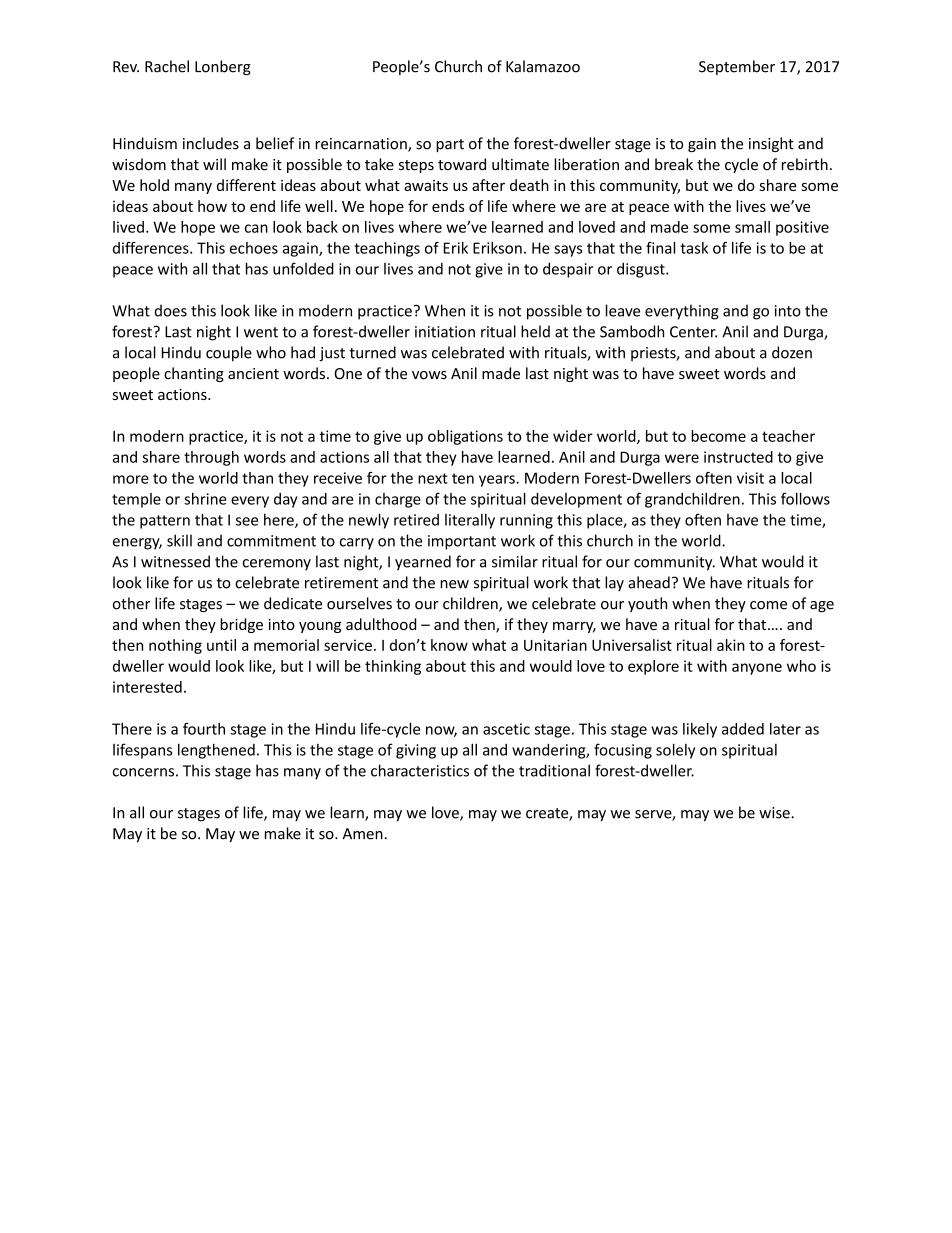  I want to click on through, so click(211, 458).
